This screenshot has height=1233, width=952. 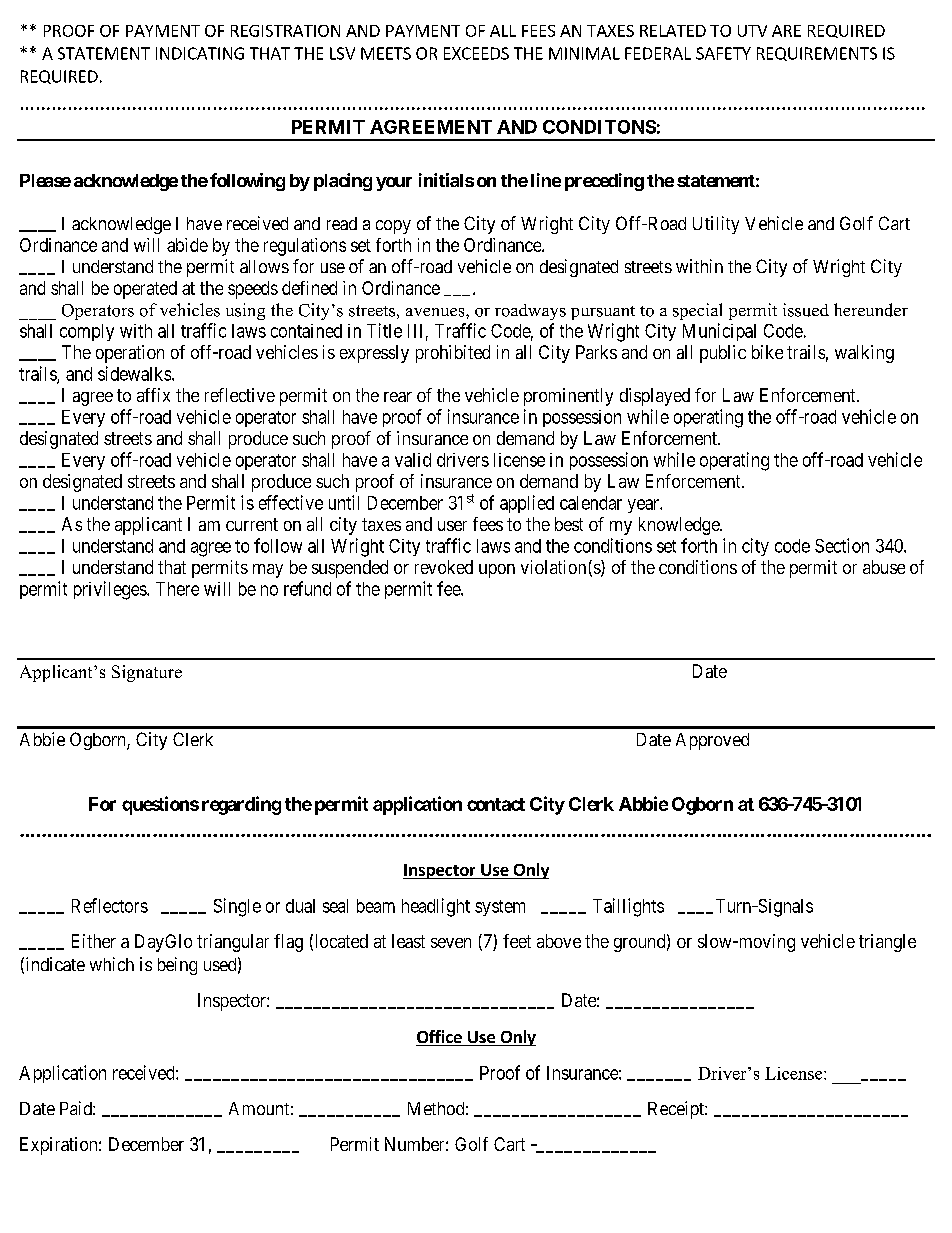 What do you see at coordinates (497, 571) in the screenshot?
I see `upon` at bounding box center [497, 571].
